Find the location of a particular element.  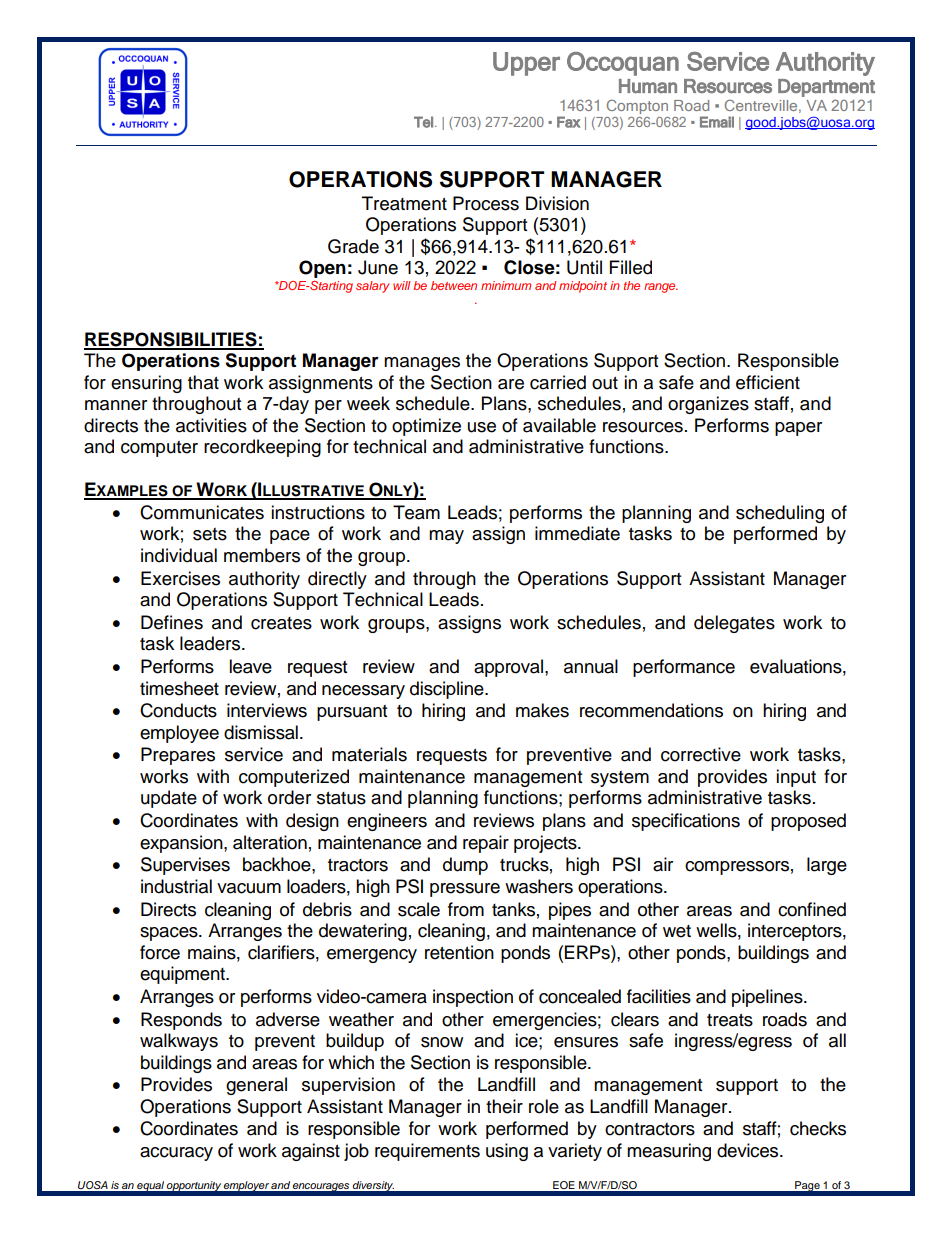

Upper is located at coordinates (526, 64).
